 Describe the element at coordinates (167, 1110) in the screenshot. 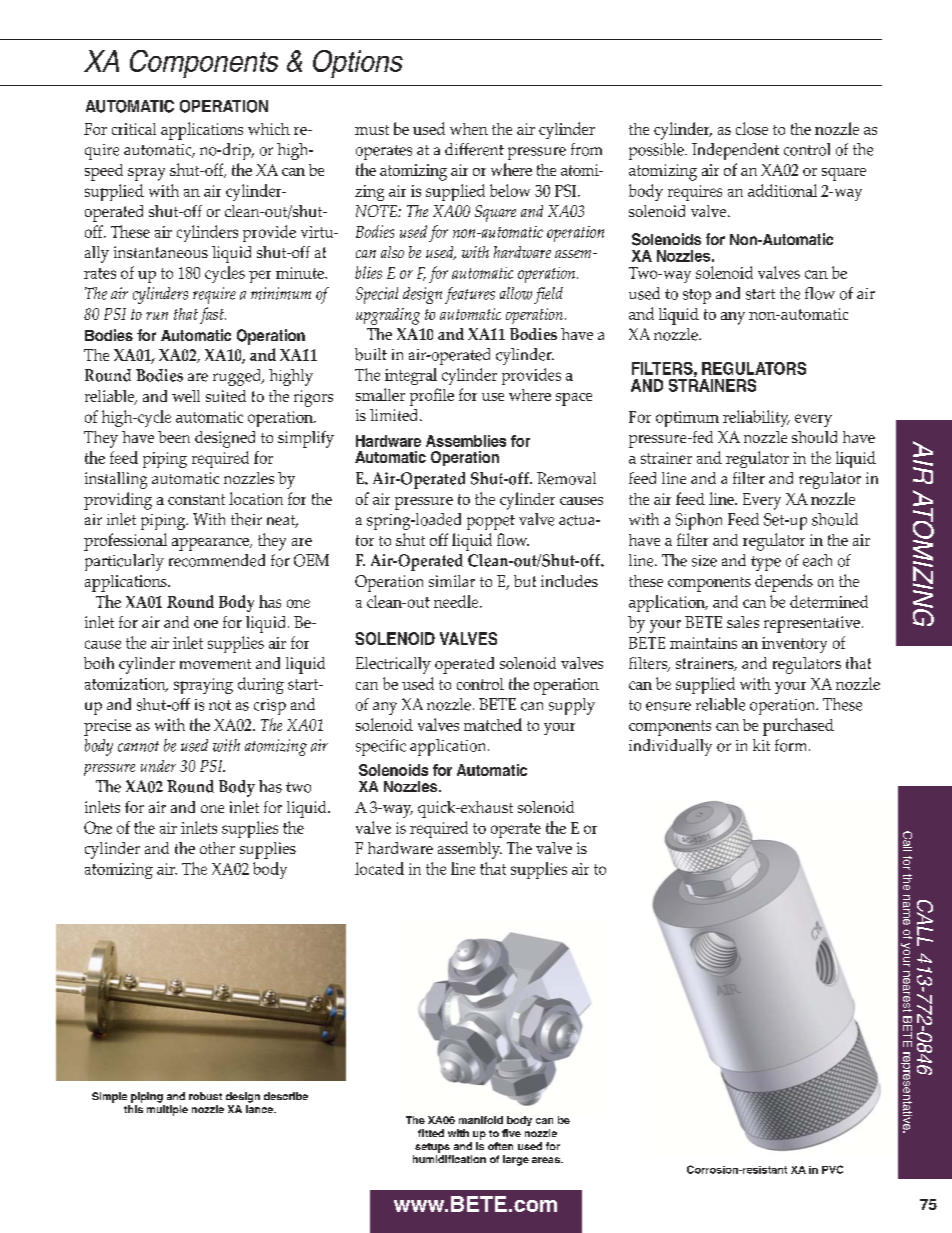

I see `multiple` at that location.
